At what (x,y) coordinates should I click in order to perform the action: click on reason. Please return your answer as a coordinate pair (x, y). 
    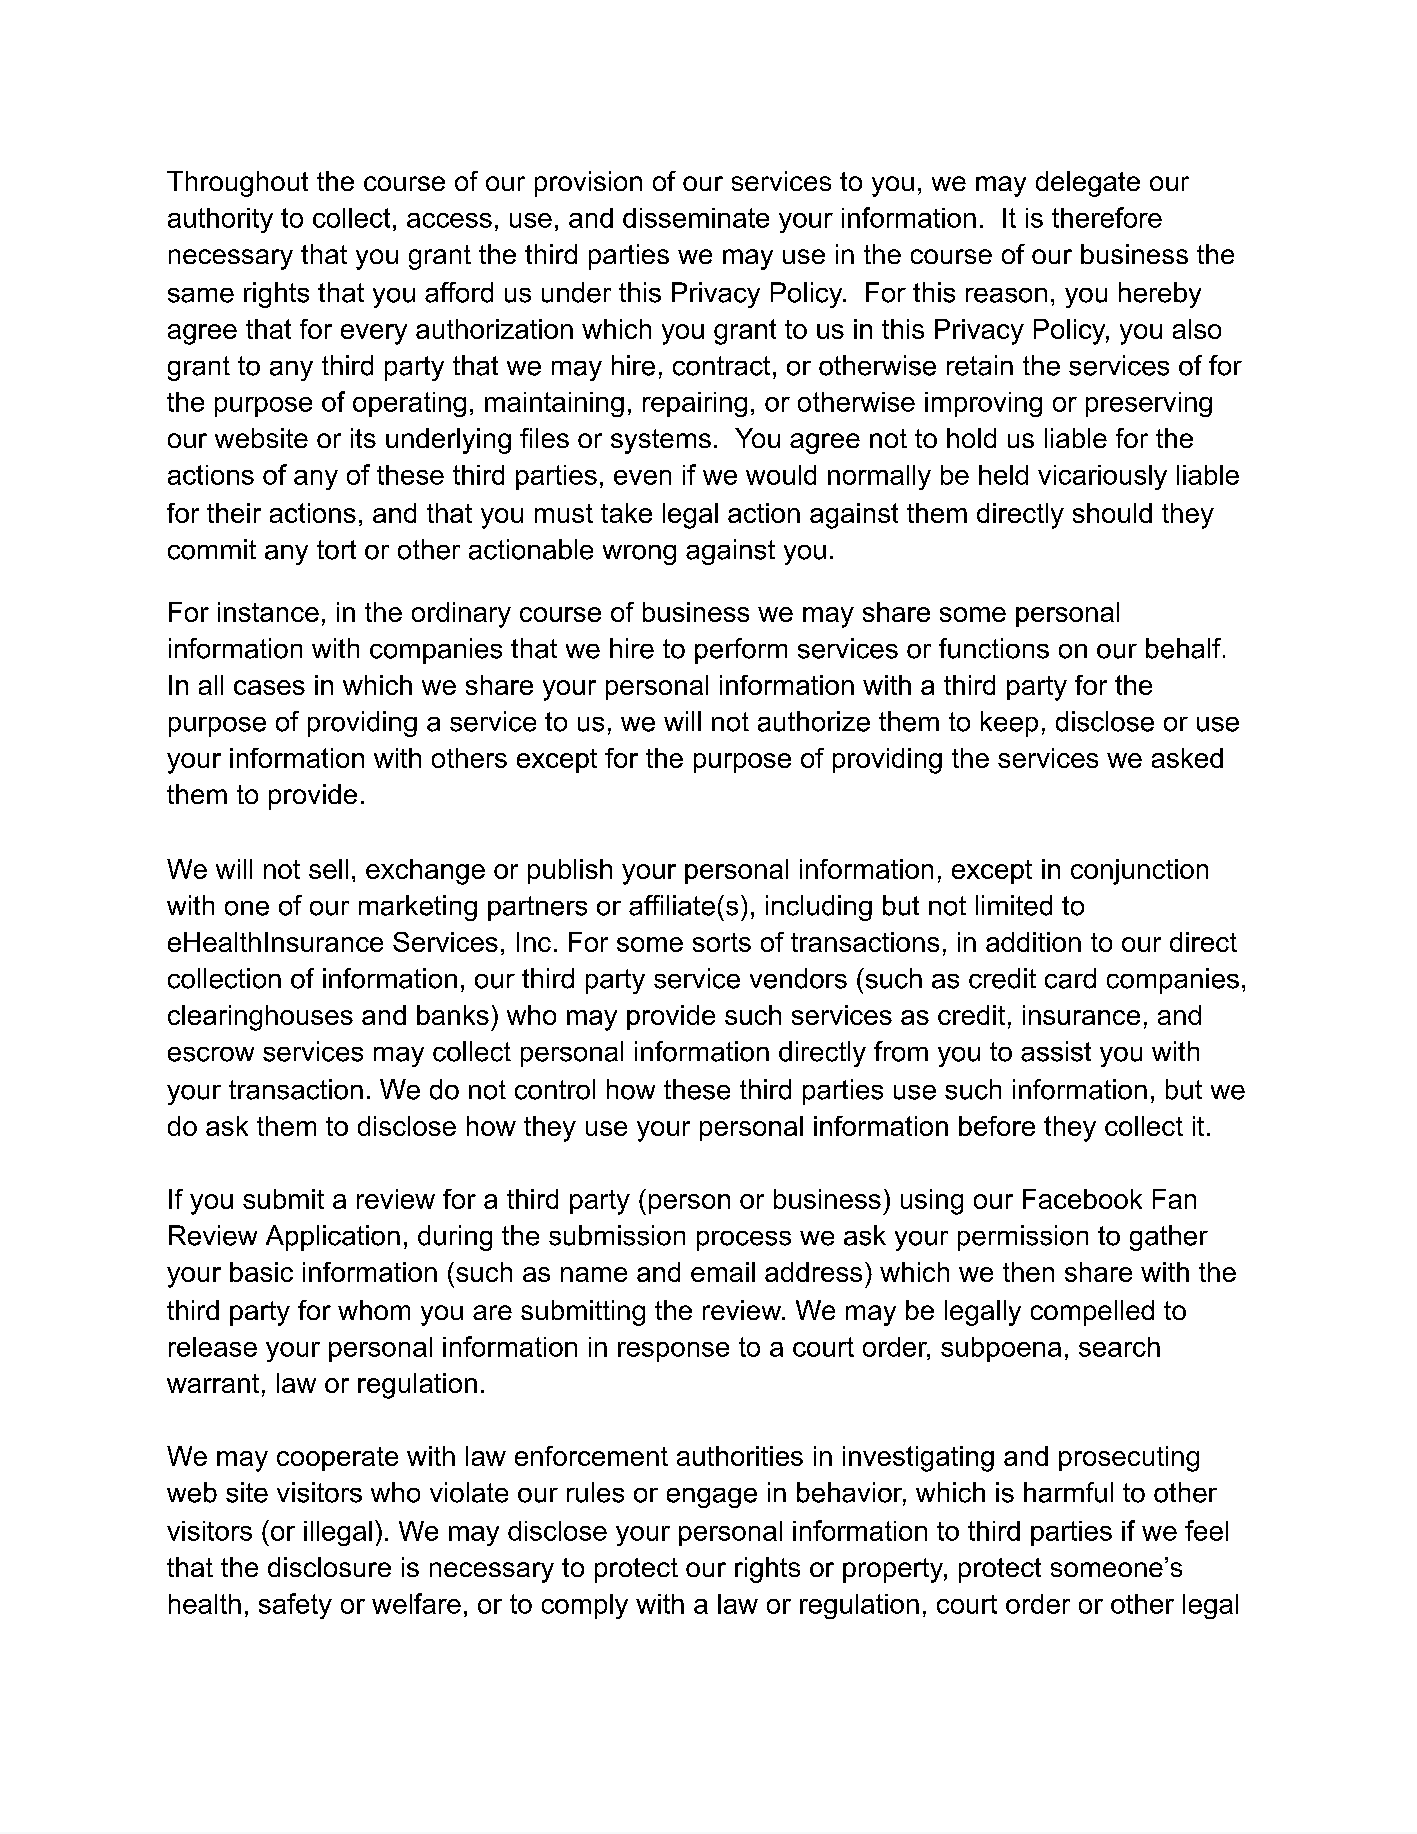
    Looking at the image, I should click on (1006, 295).
